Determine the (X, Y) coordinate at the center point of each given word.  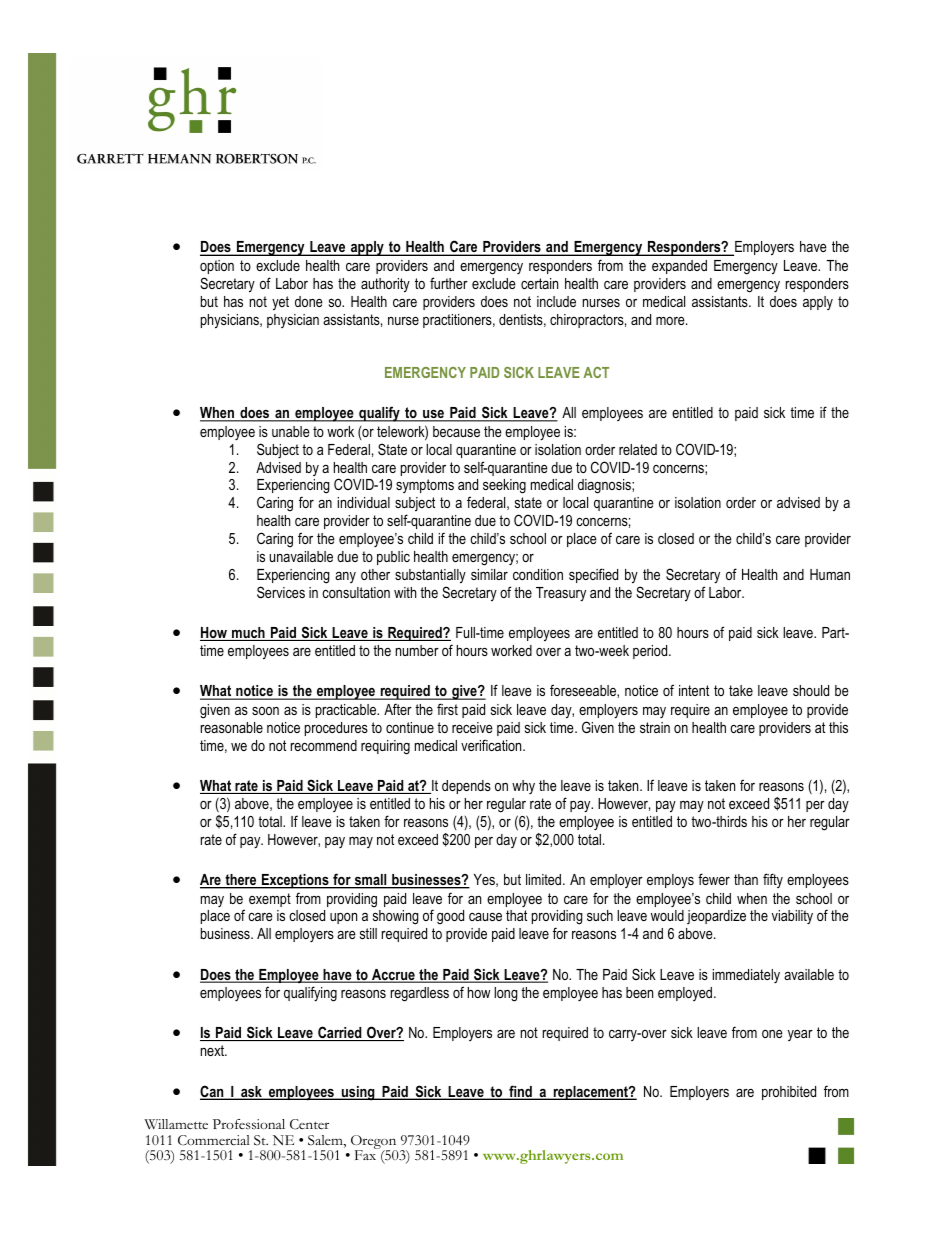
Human (830, 574)
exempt (270, 900)
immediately (746, 976)
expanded (679, 267)
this (838, 727)
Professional (249, 1124)
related (638, 449)
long (505, 994)
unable (291, 431)
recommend (324, 745)
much (248, 634)
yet (280, 303)
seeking (504, 486)
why (523, 787)
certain (539, 283)
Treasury (561, 594)
